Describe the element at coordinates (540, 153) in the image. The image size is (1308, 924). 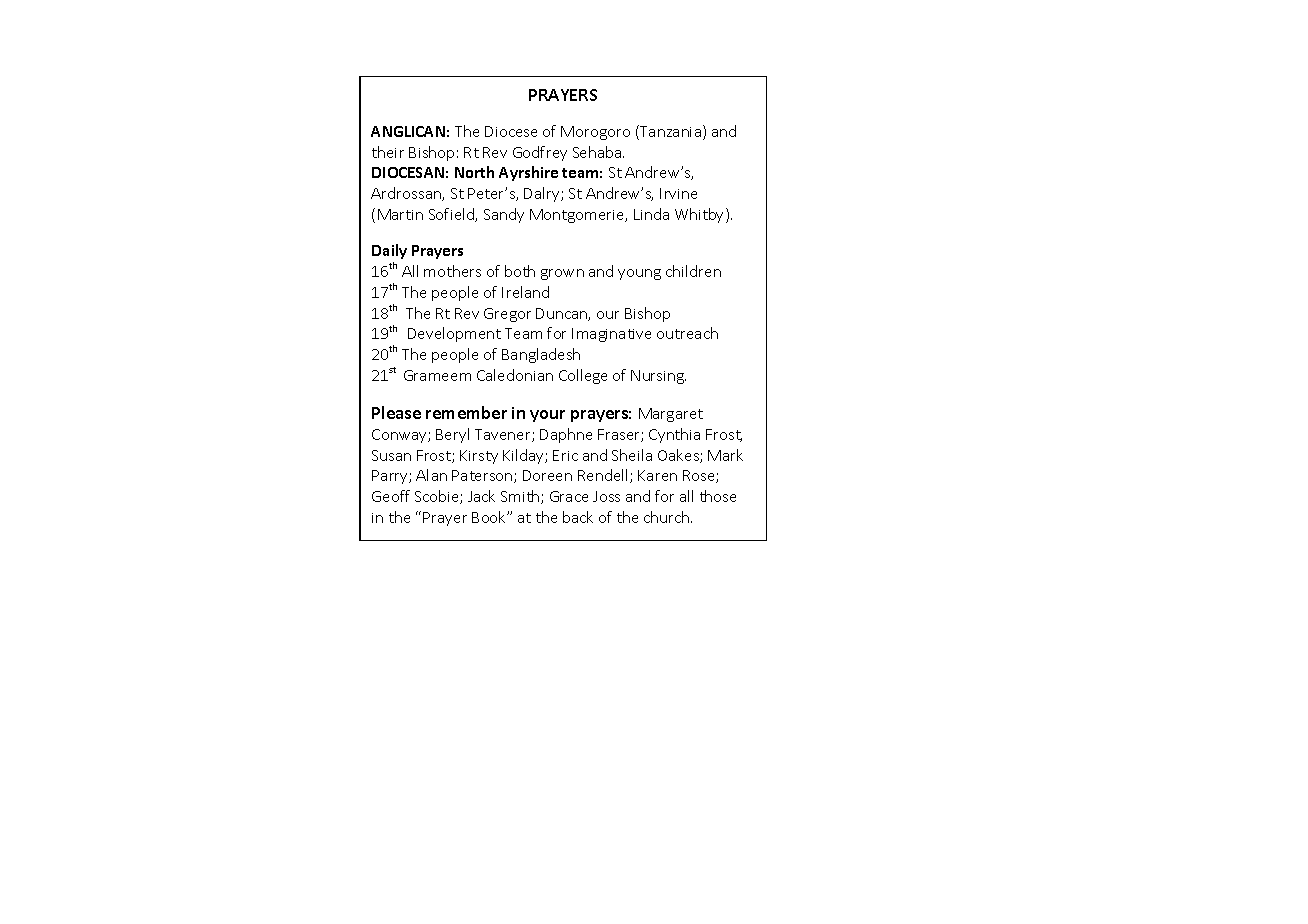
I see `Godfrey` at that location.
